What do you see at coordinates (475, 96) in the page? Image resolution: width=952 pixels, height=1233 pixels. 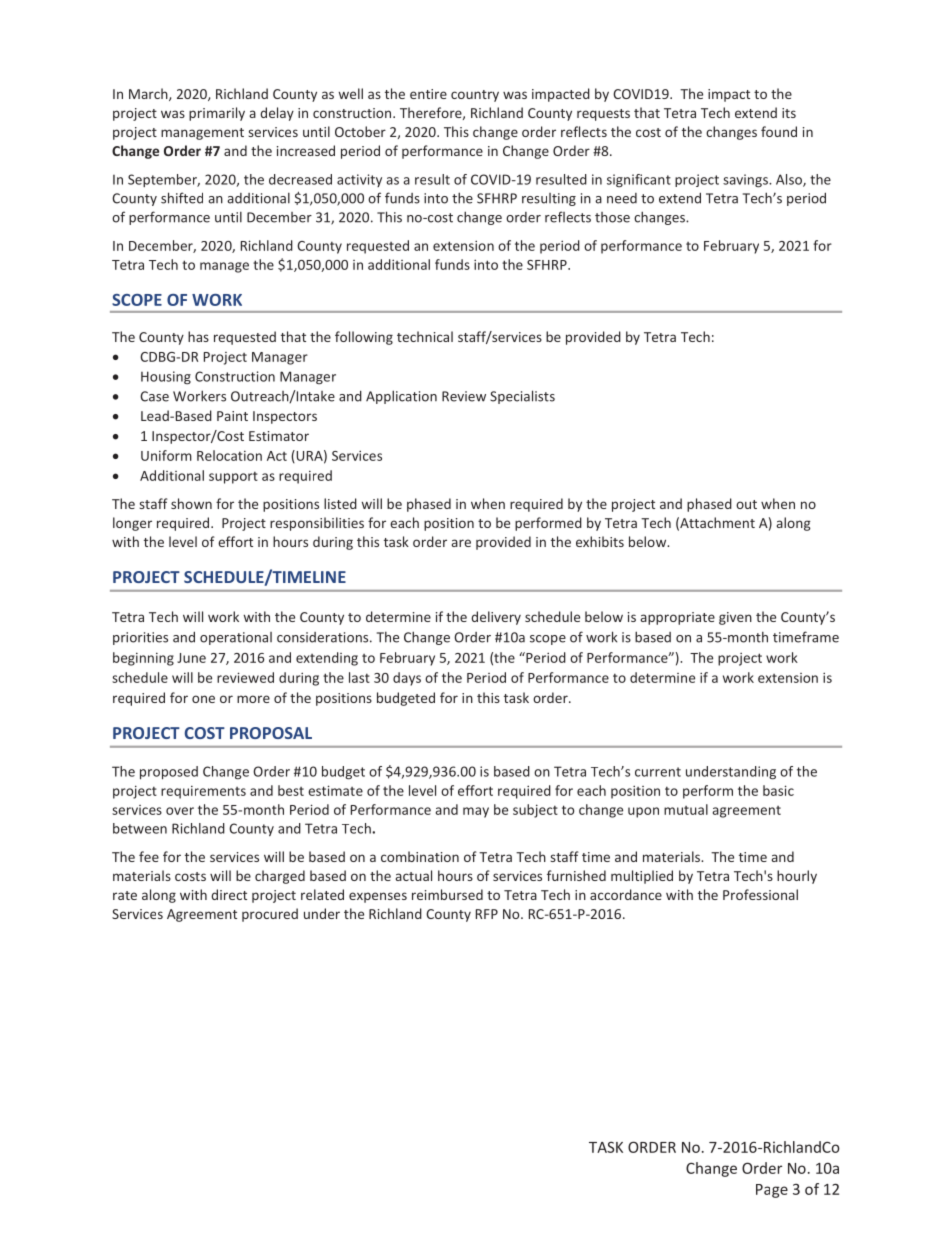 I see `country` at bounding box center [475, 96].
